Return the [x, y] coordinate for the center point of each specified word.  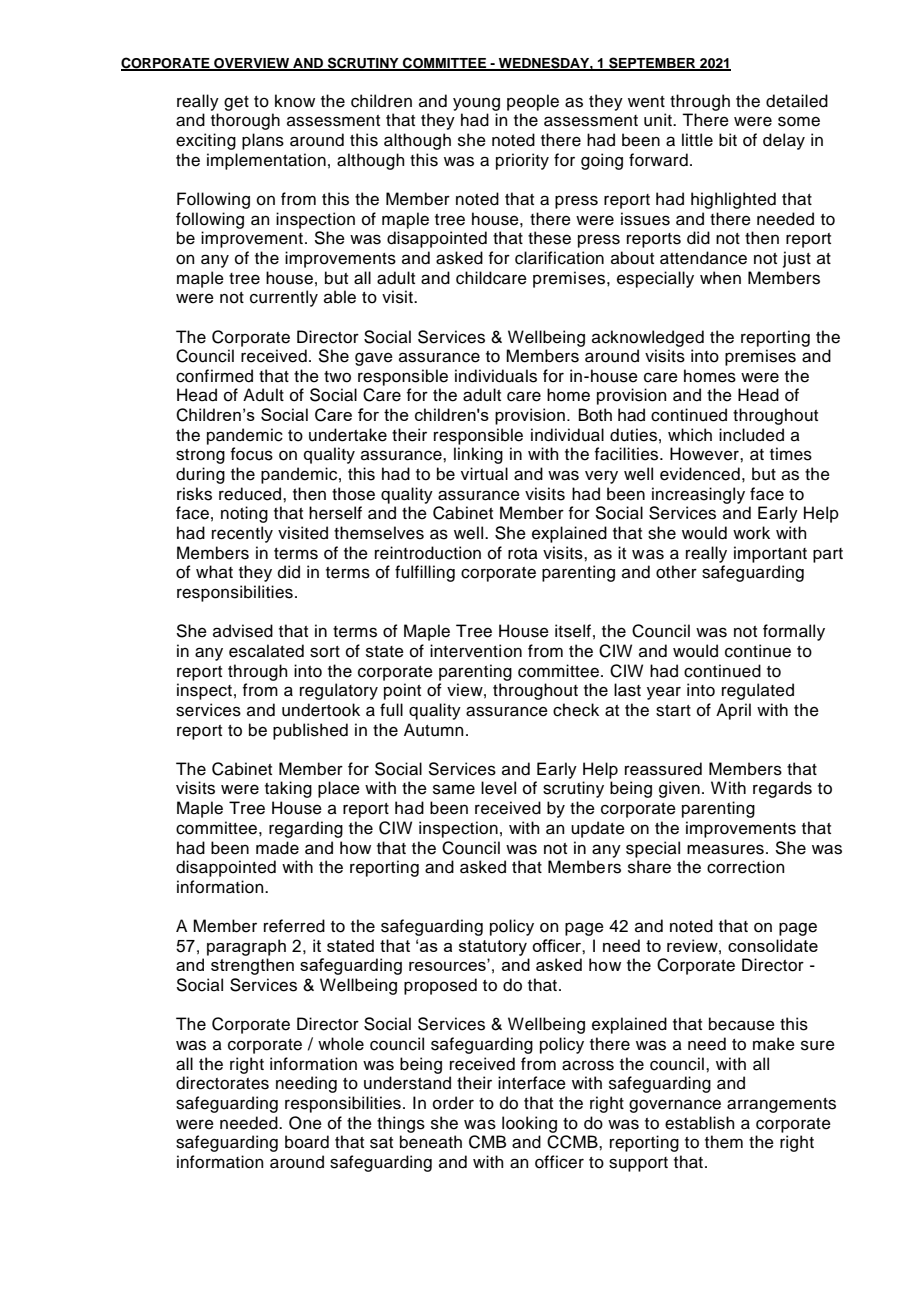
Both [595, 415]
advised [243, 631]
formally [794, 632]
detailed [797, 101]
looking [529, 1124]
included [751, 435]
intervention [476, 651]
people [533, 102]
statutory [493, 948]
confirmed [214, 376]
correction [746, 867]
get [236, 103]
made [277, 848]
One [305, 1123]
